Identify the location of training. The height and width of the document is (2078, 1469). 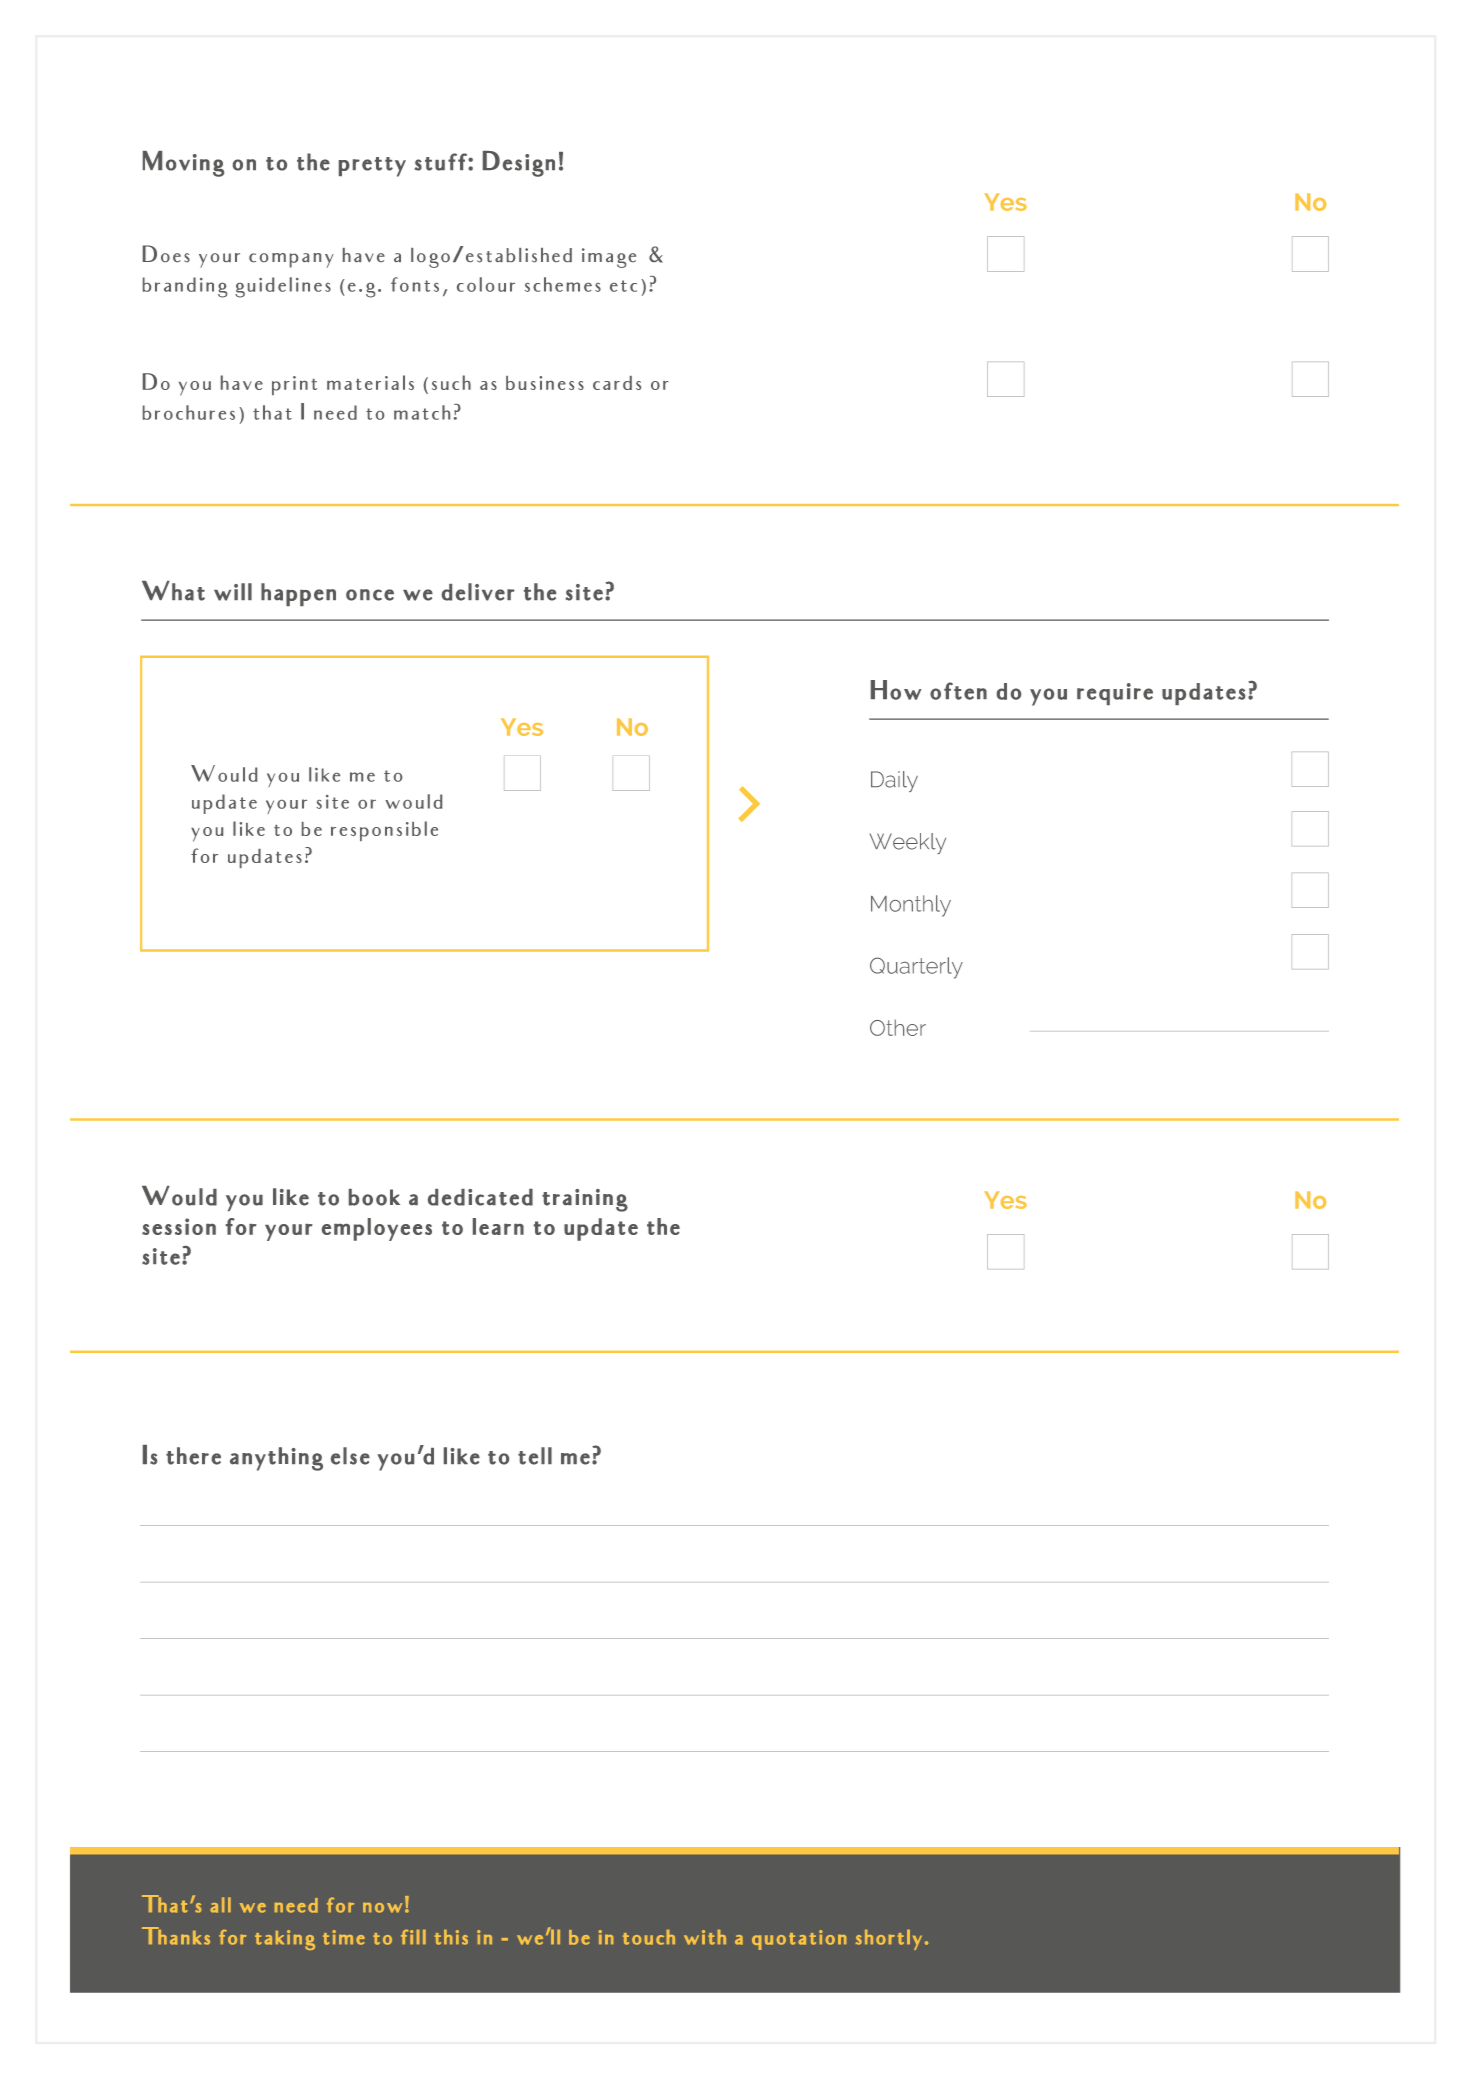
(585, 1200).
